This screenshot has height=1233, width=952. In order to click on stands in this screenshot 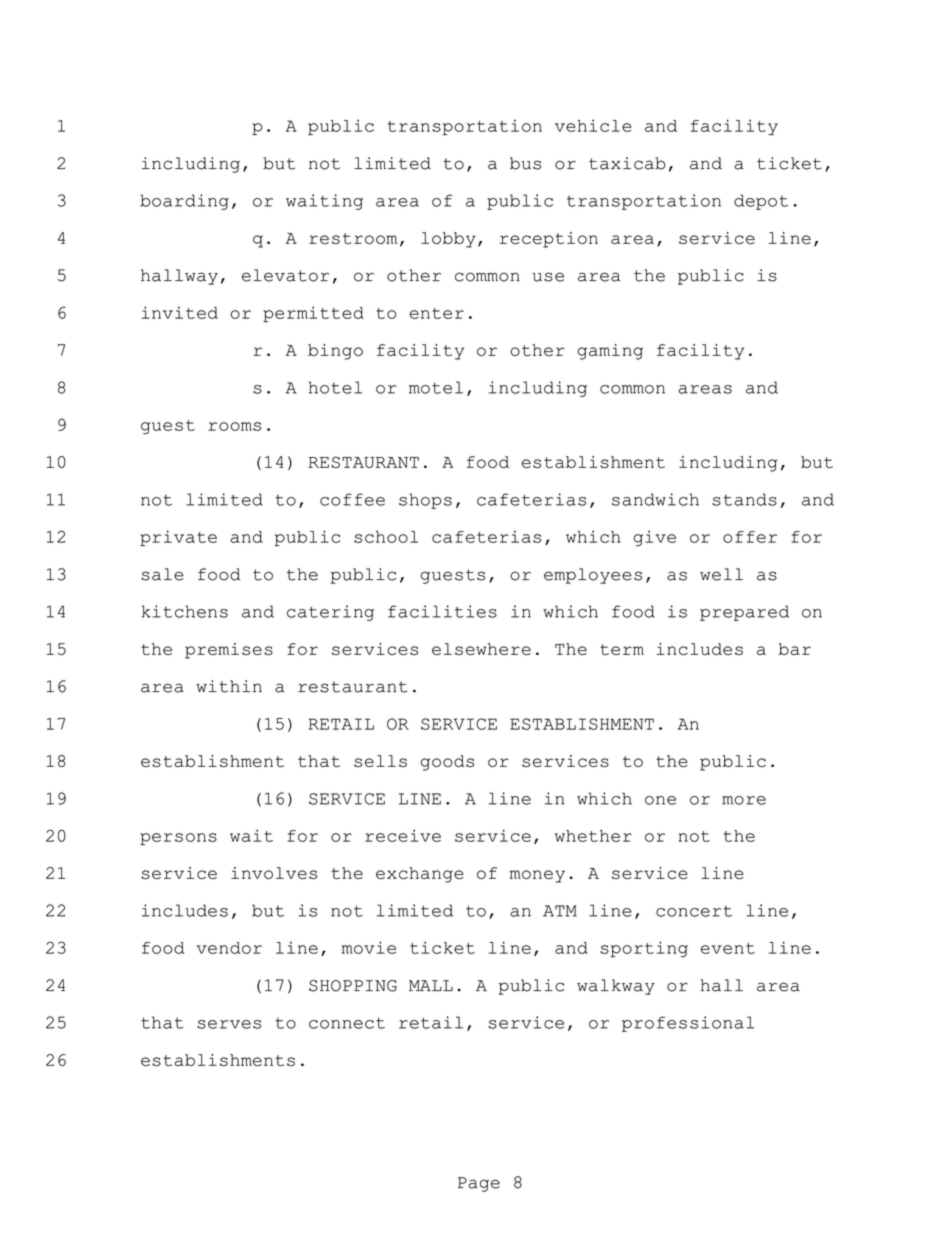, I will do `click(744, 499)`.
